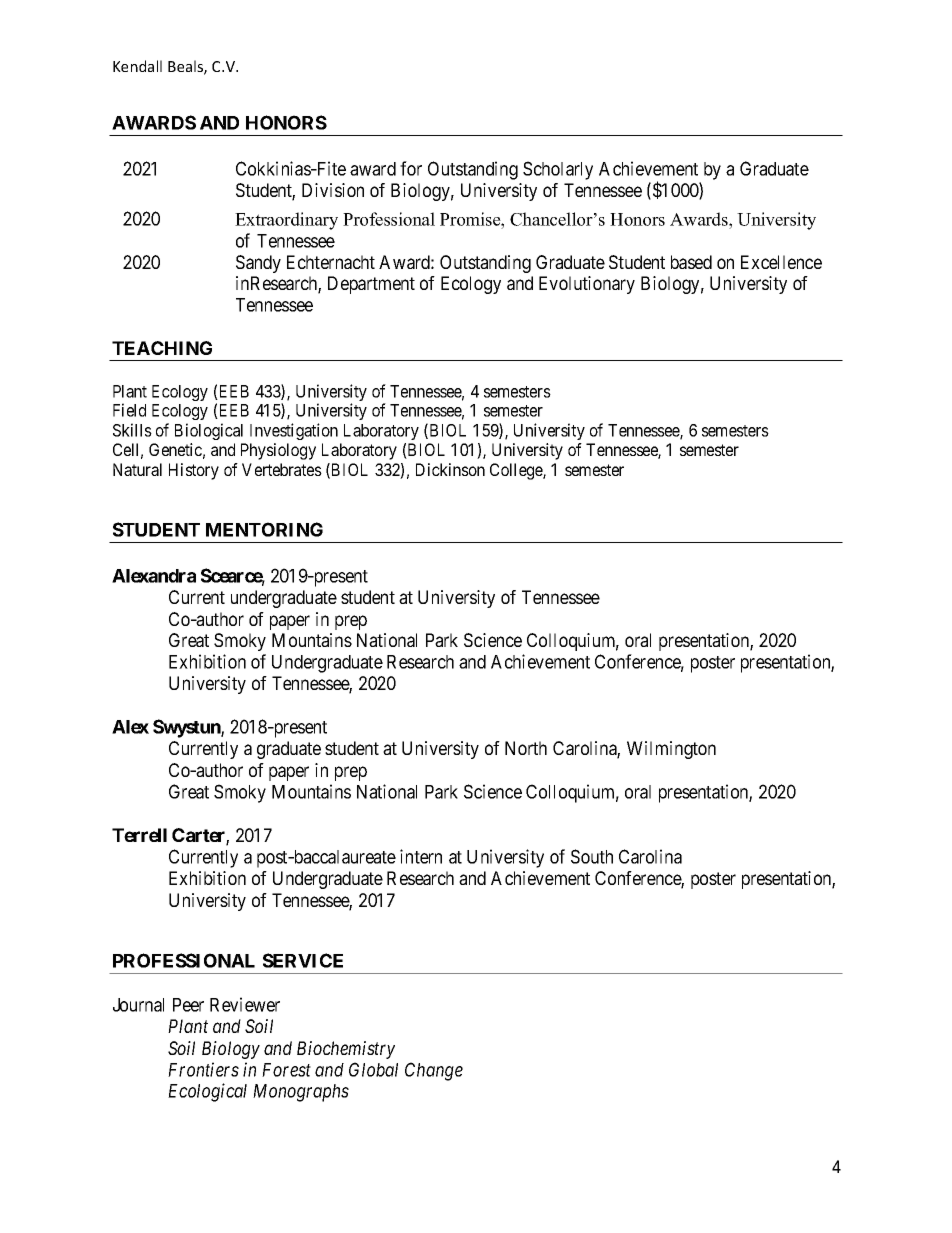 The height and width of the document is (1233, 952). Describe the element at coordinates (434, 1071) in the document. I see `Change` at that location.
